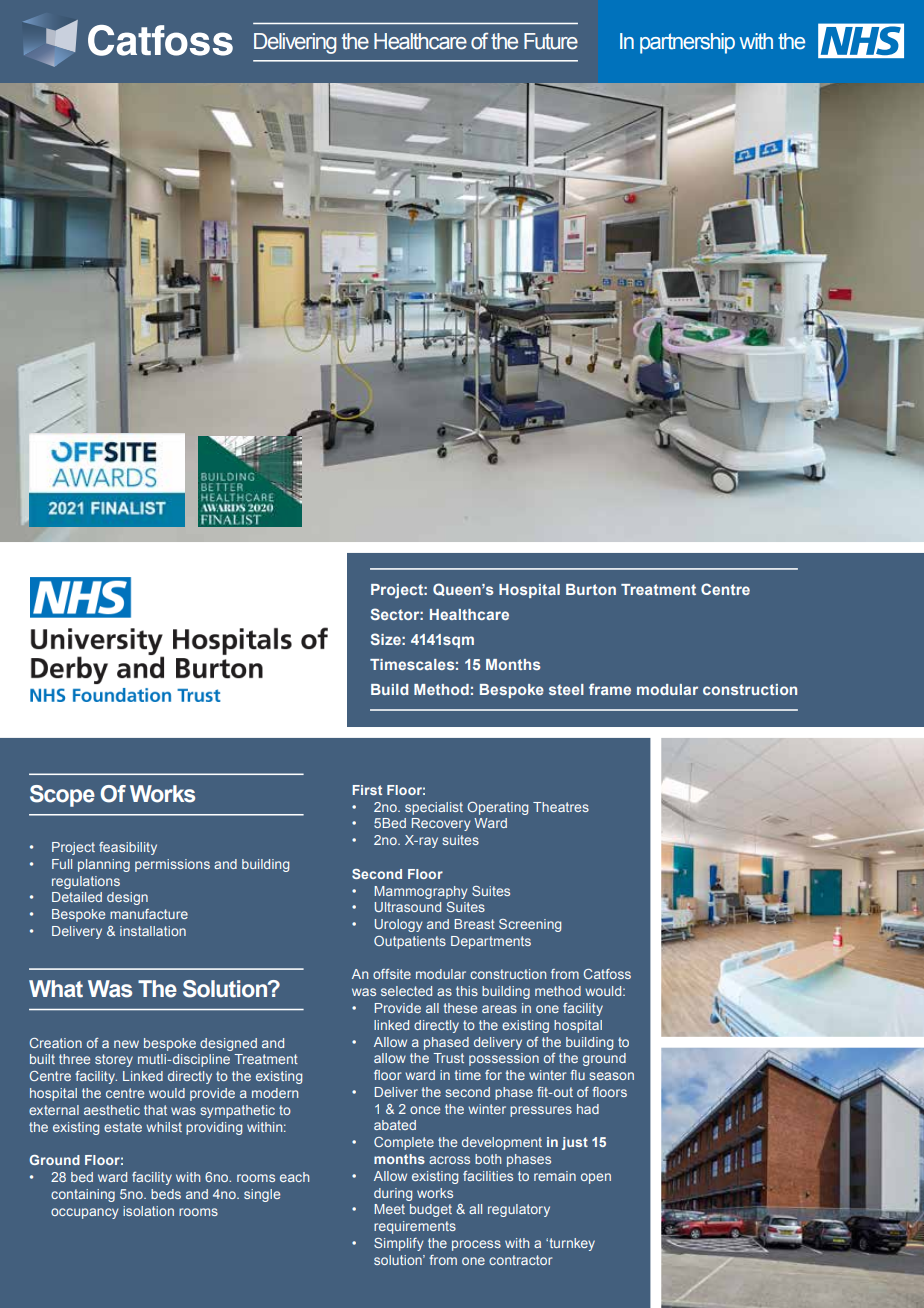 The width and height of the document is (924, 1308). Describe the element at coordinates (148, 1211) in the document. I see `isolation` at that location.
